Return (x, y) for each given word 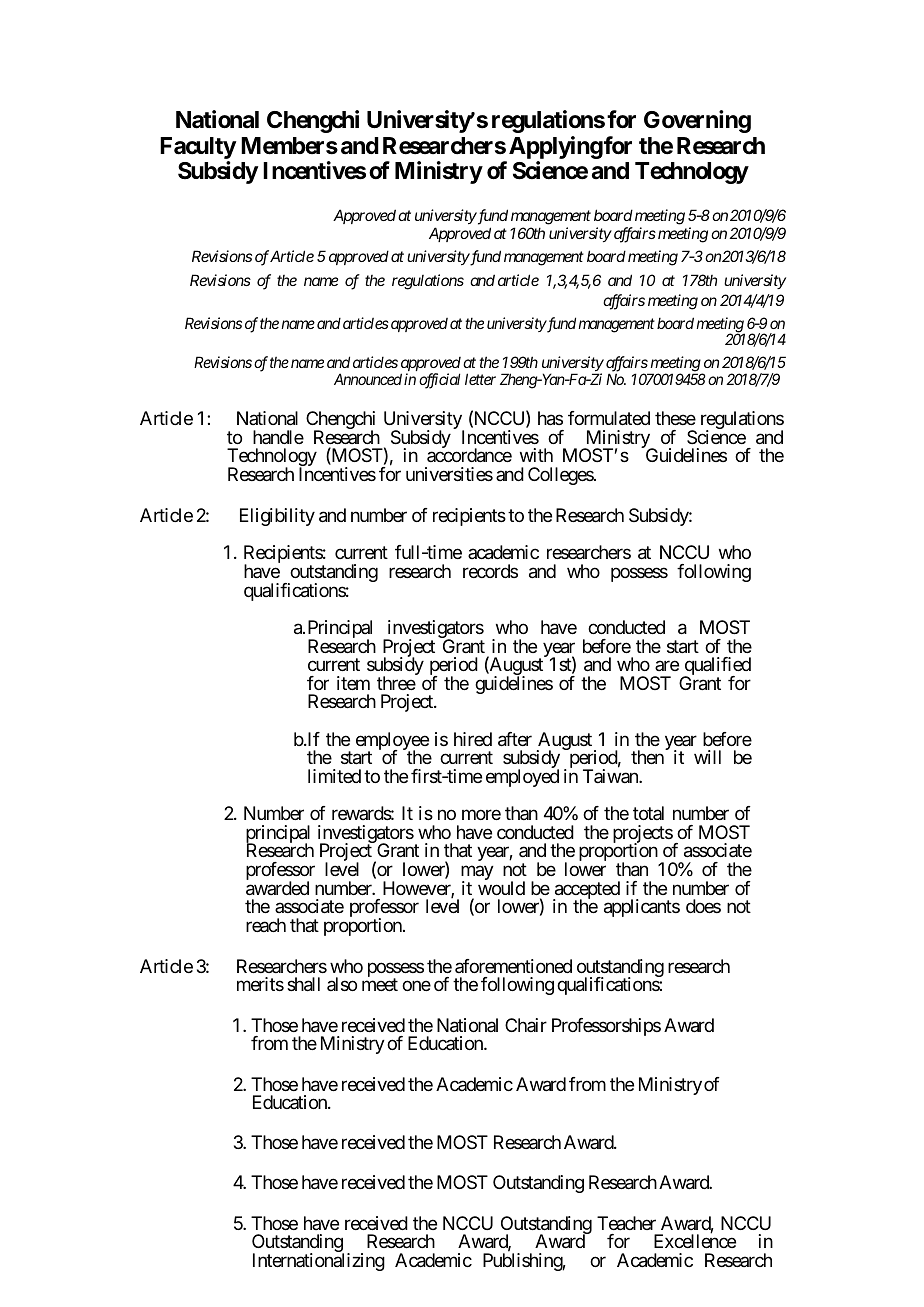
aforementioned (513, 966)
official (439, 381)
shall (303, 984)
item (353, 683)
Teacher (626, 1223)
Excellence (695, 1241)
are (667, 666)
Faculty (198, 149)
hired (473, 739)
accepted (586, 891)
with (536, 455)
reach (266, 925)
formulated (609, 418)
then (647, 757)
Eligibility (277, 517)
